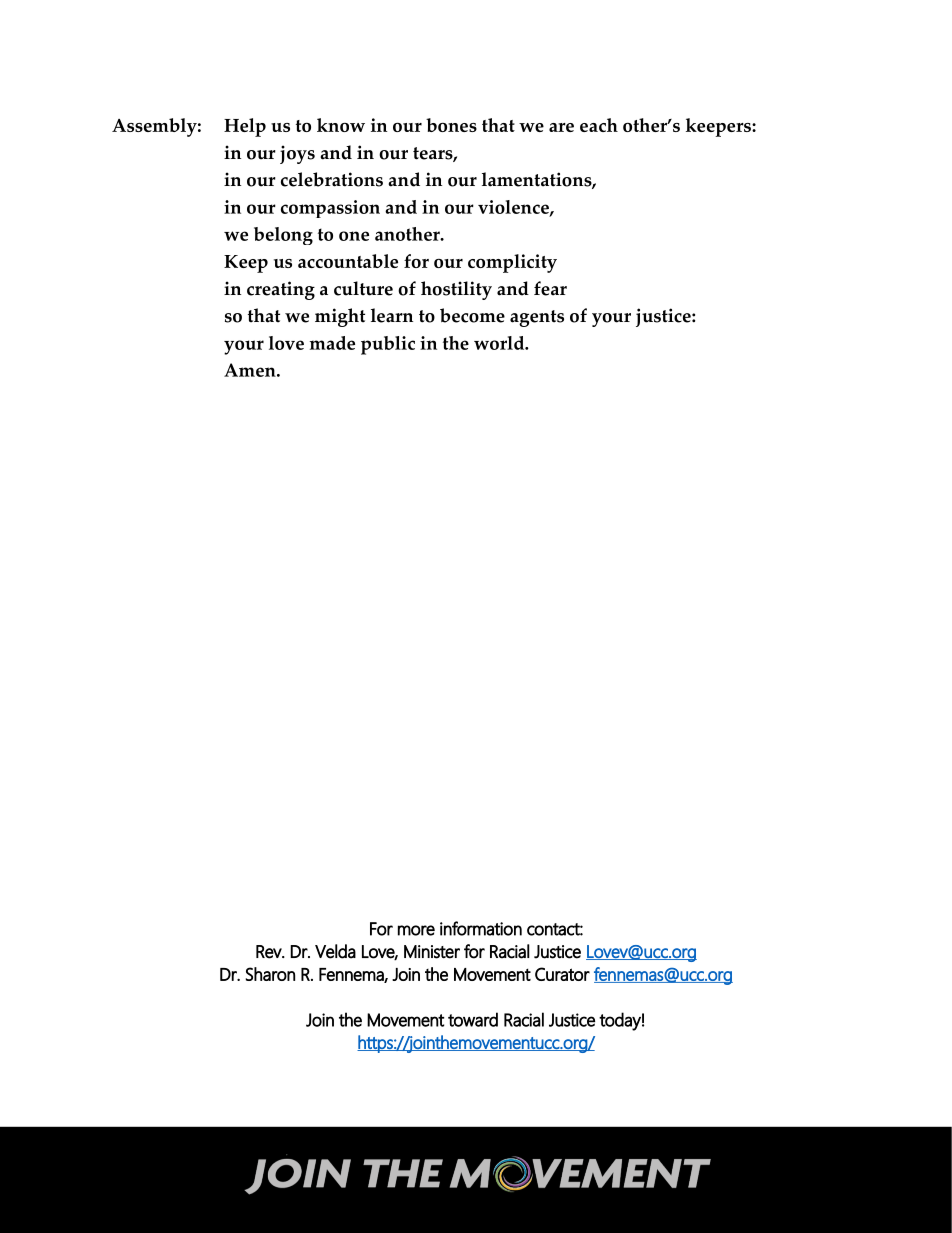  What do you see at coordinates (416, 930) in the page?
I see `more` at bounding box center [416, 930].
